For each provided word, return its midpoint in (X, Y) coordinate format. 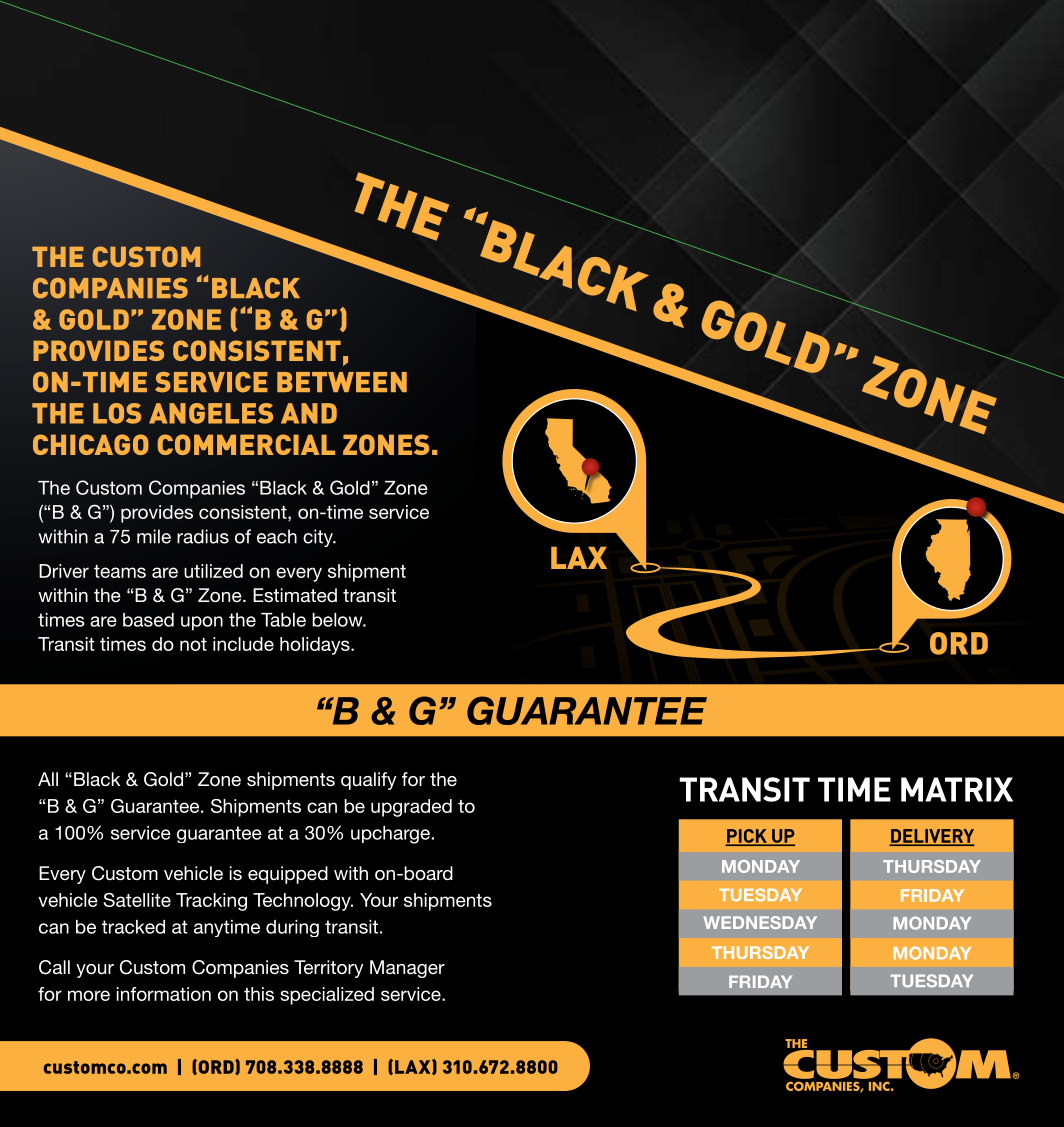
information (164, 994)
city (319, 538)
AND (309, 413)
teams (120, 571)
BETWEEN (342, 382)
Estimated (295, 595)
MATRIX (957, 789)
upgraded (411, 808)
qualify (369, 781)
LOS (117, 413)
